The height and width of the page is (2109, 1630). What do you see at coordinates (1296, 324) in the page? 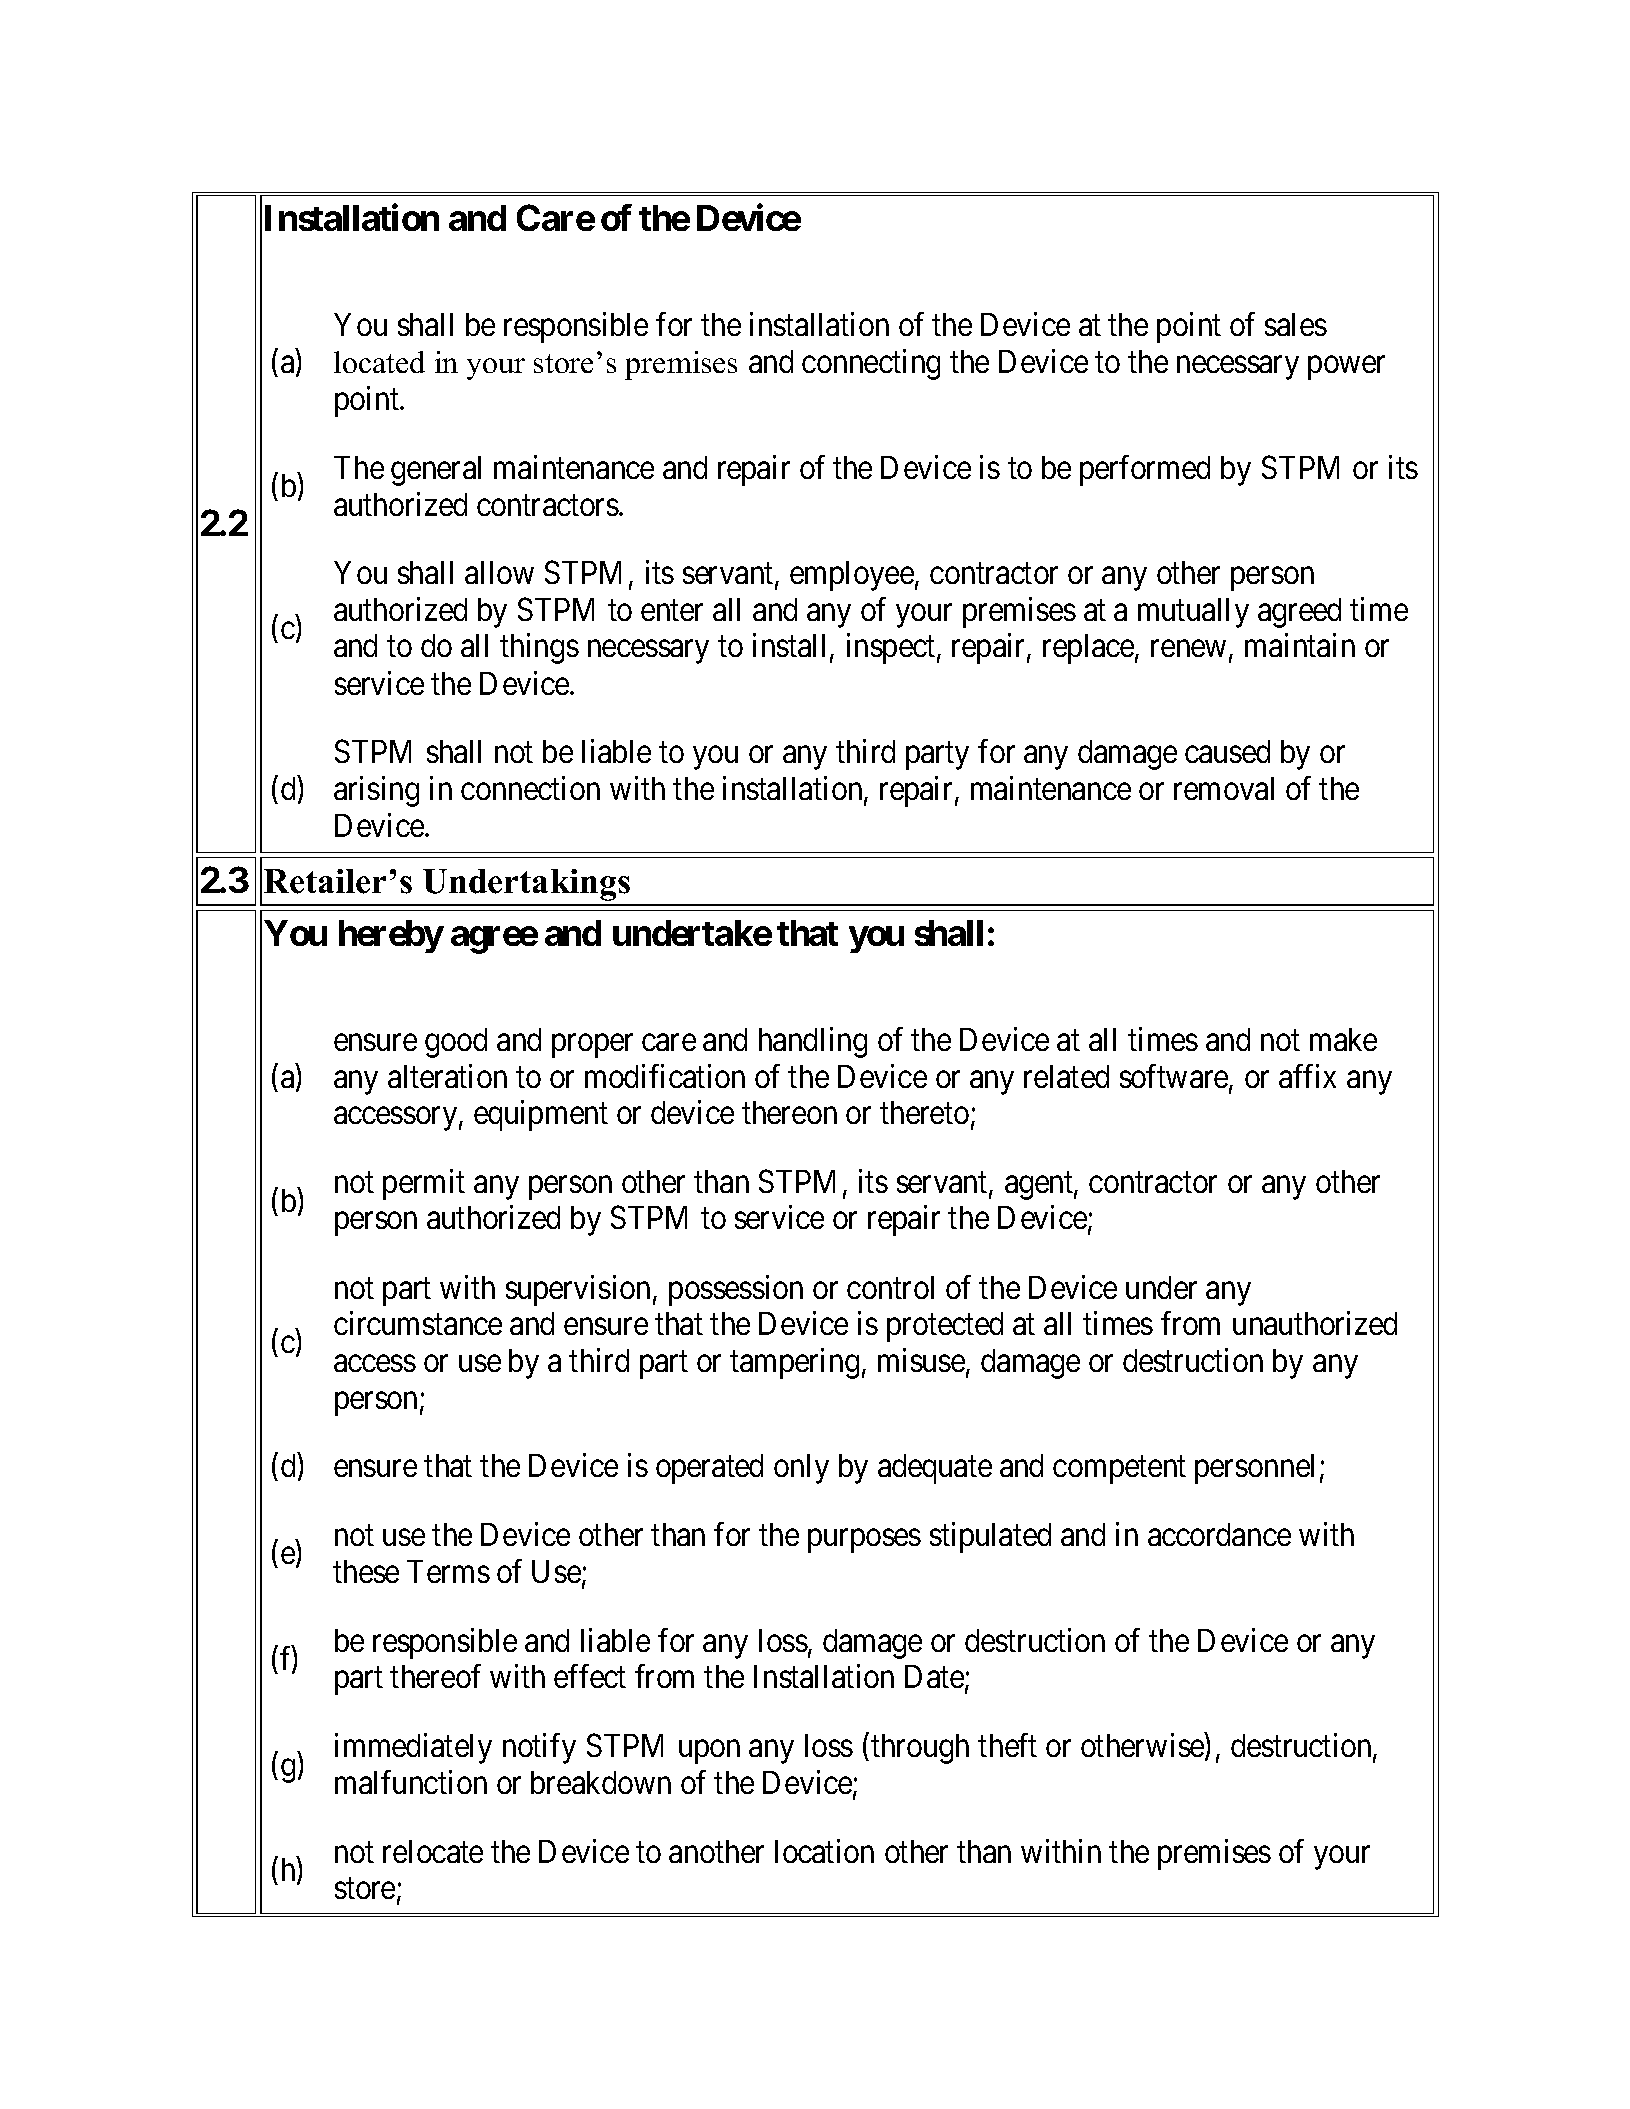
I see `sales` at bounding box center [1296, 324].
